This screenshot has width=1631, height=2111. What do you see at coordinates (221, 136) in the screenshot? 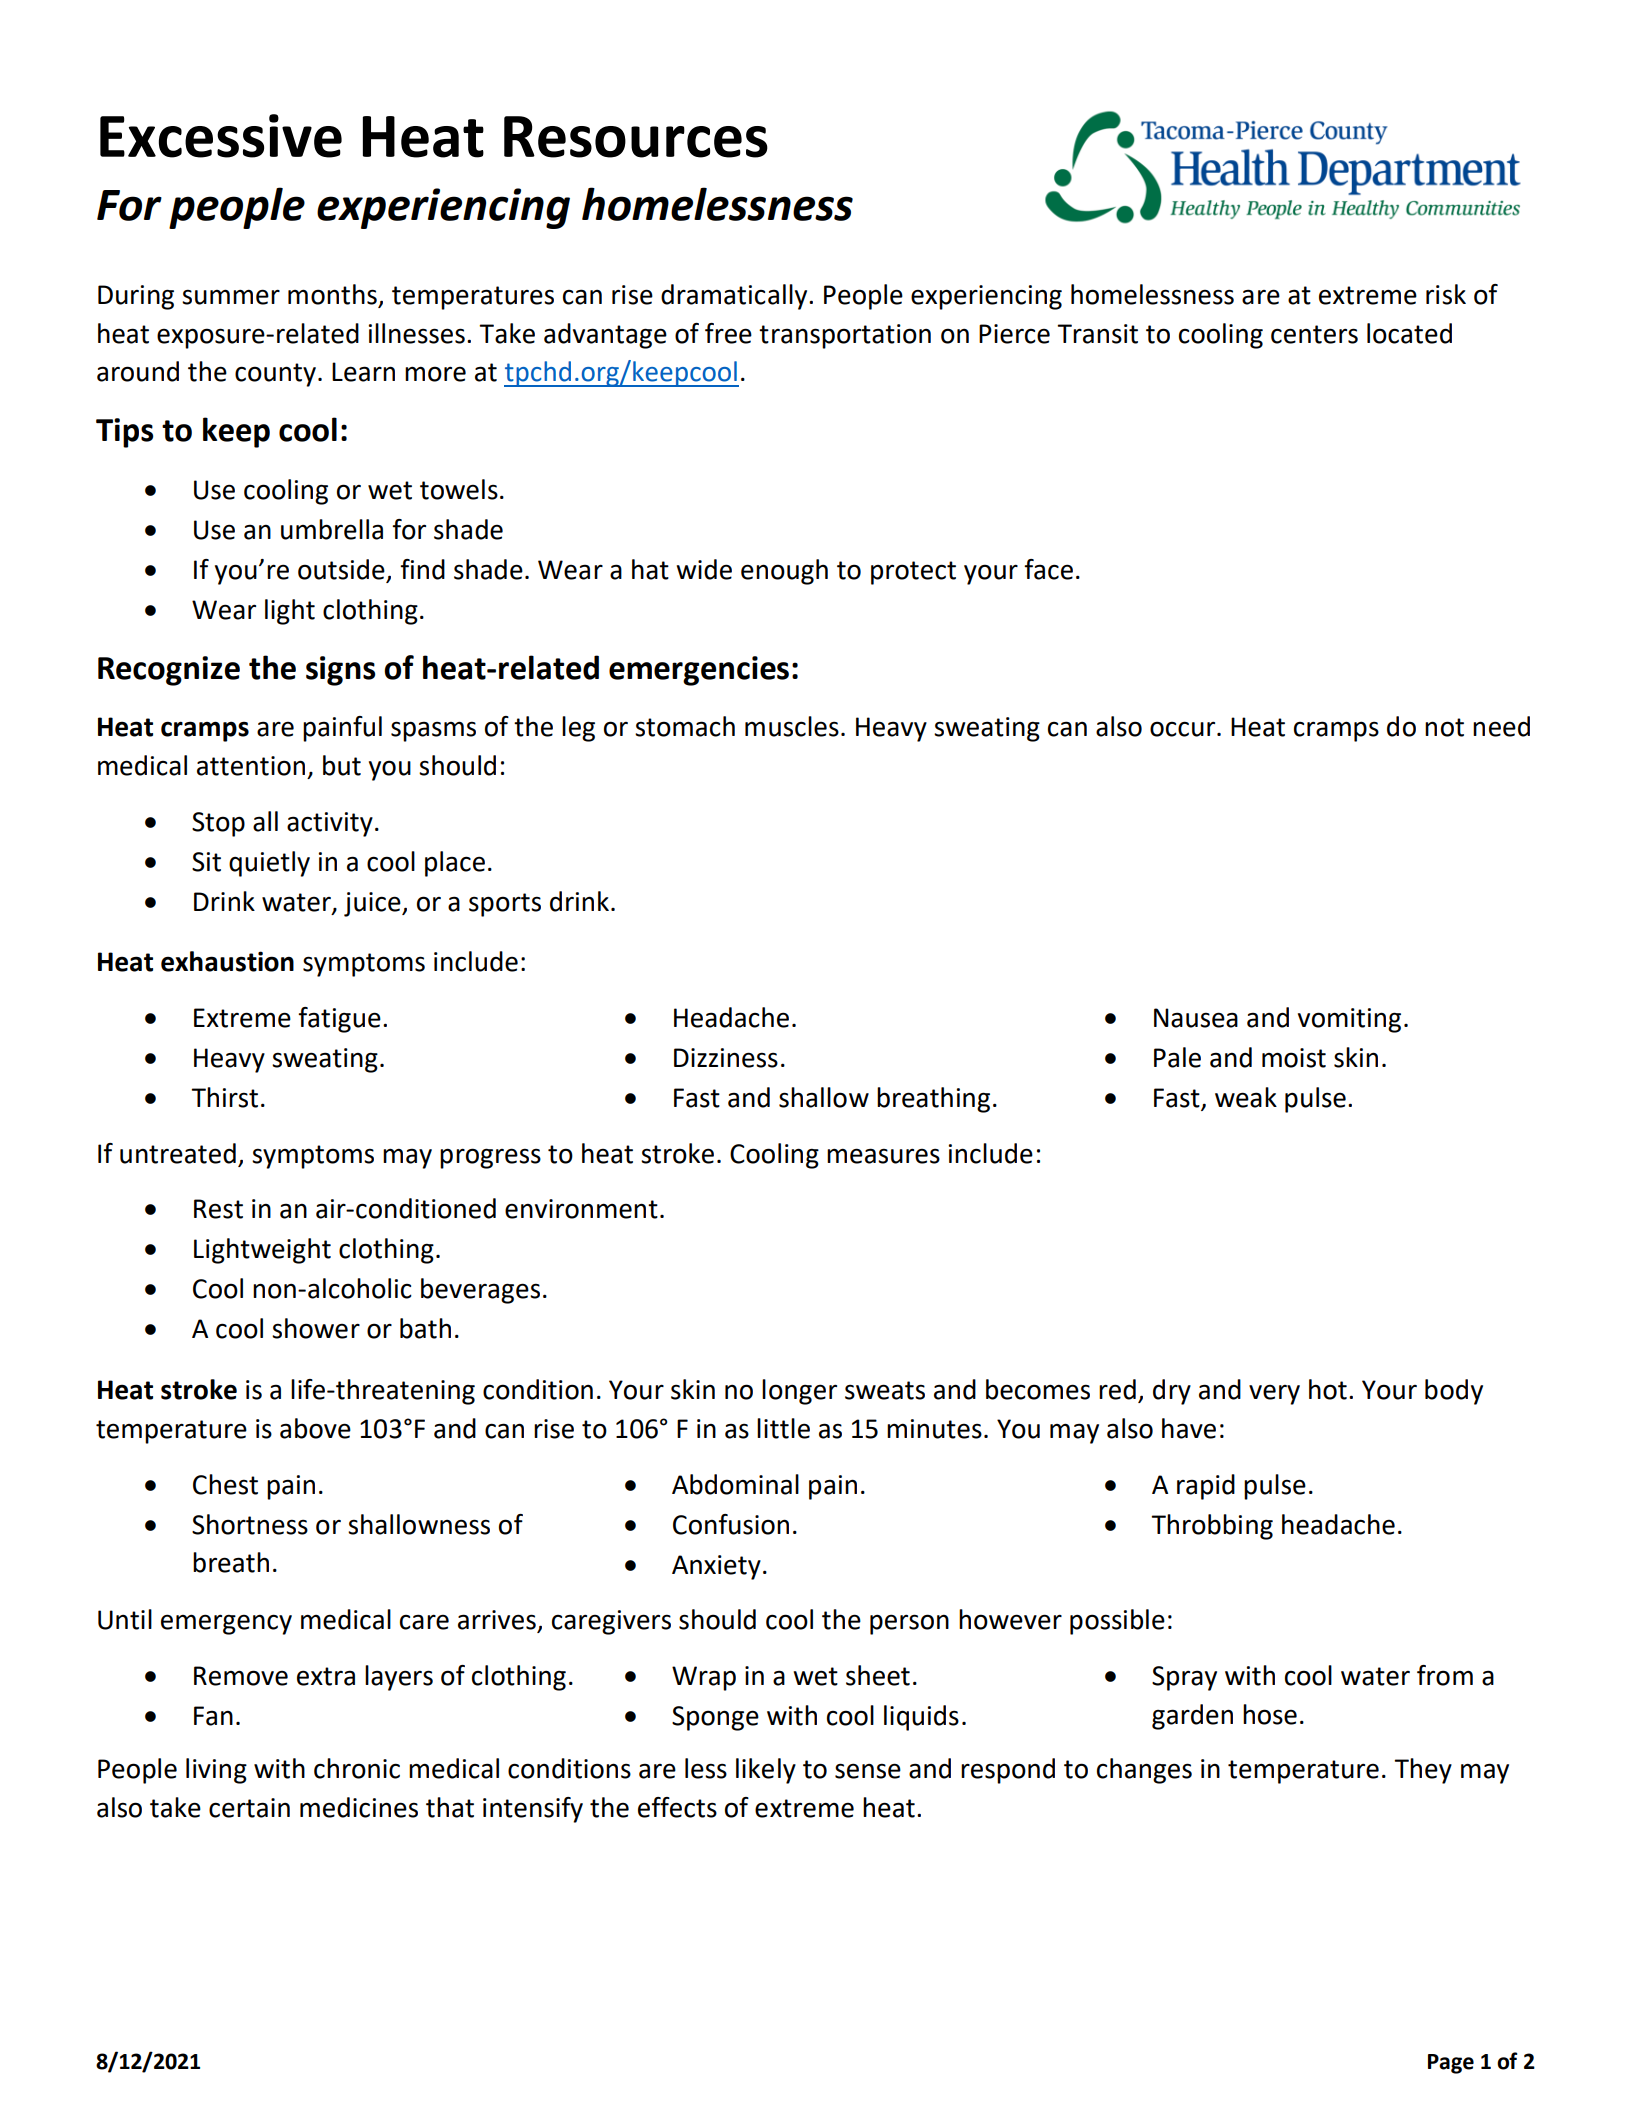
I see `Excessive` at bounding box center [221, 136].
